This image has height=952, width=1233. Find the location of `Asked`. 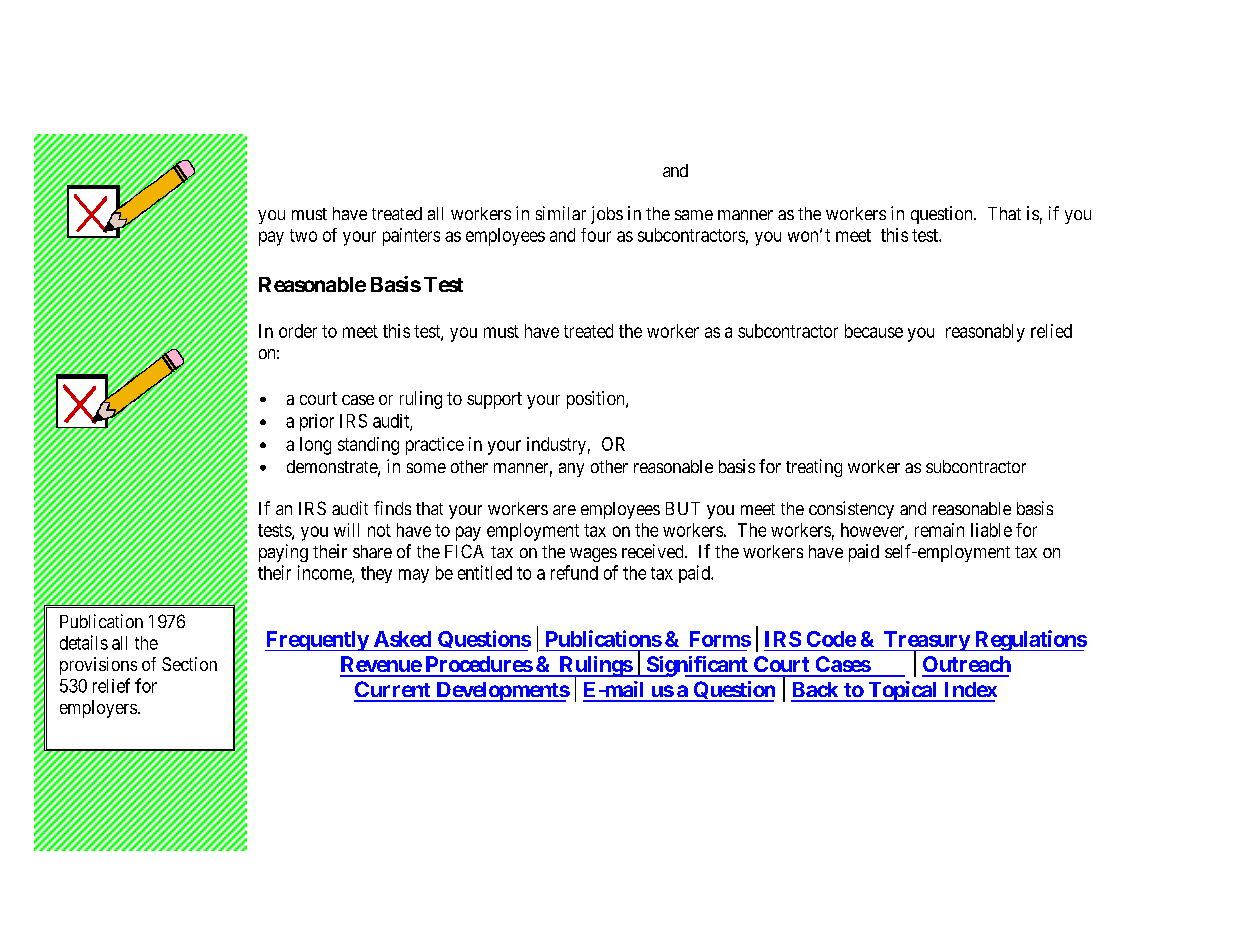

Asked is located at coordinates (402, 639).
